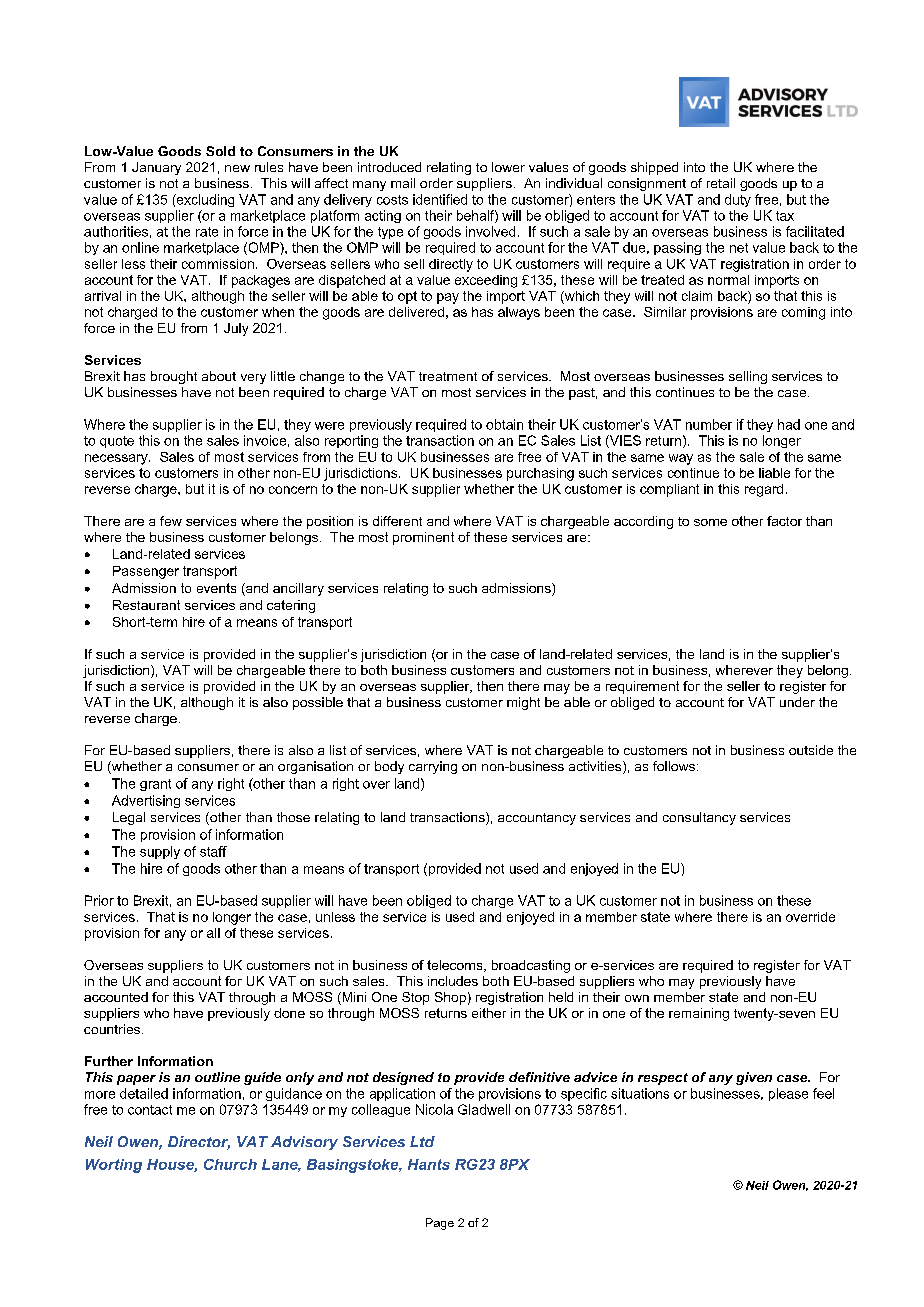 This page has height=1307, width=924. What do you see at coordinates (504, 424) in the page?
I see `obtain` at bounding box center [504, 424].
